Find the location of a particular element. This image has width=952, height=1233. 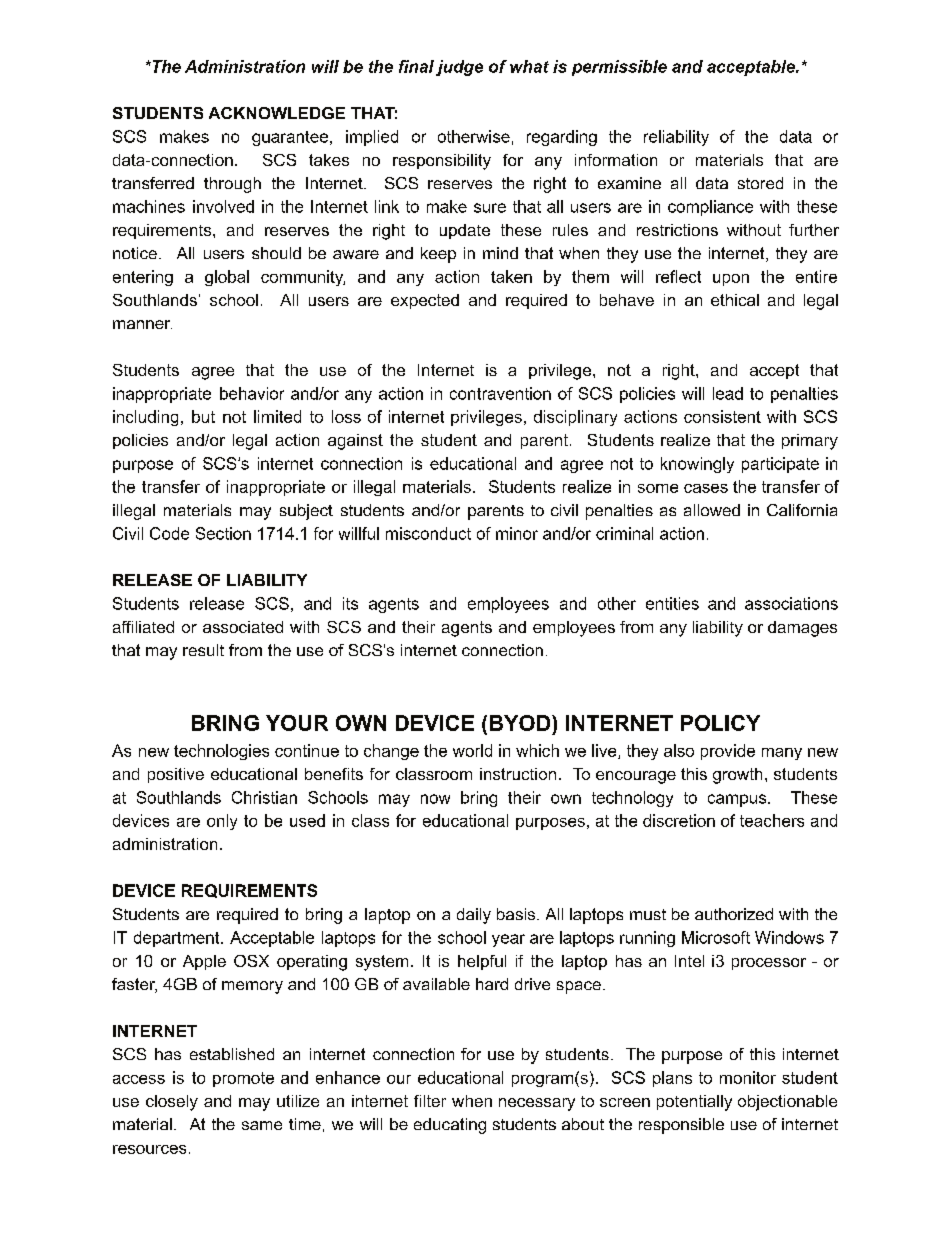

stored is located at coordinates (760, 183).
